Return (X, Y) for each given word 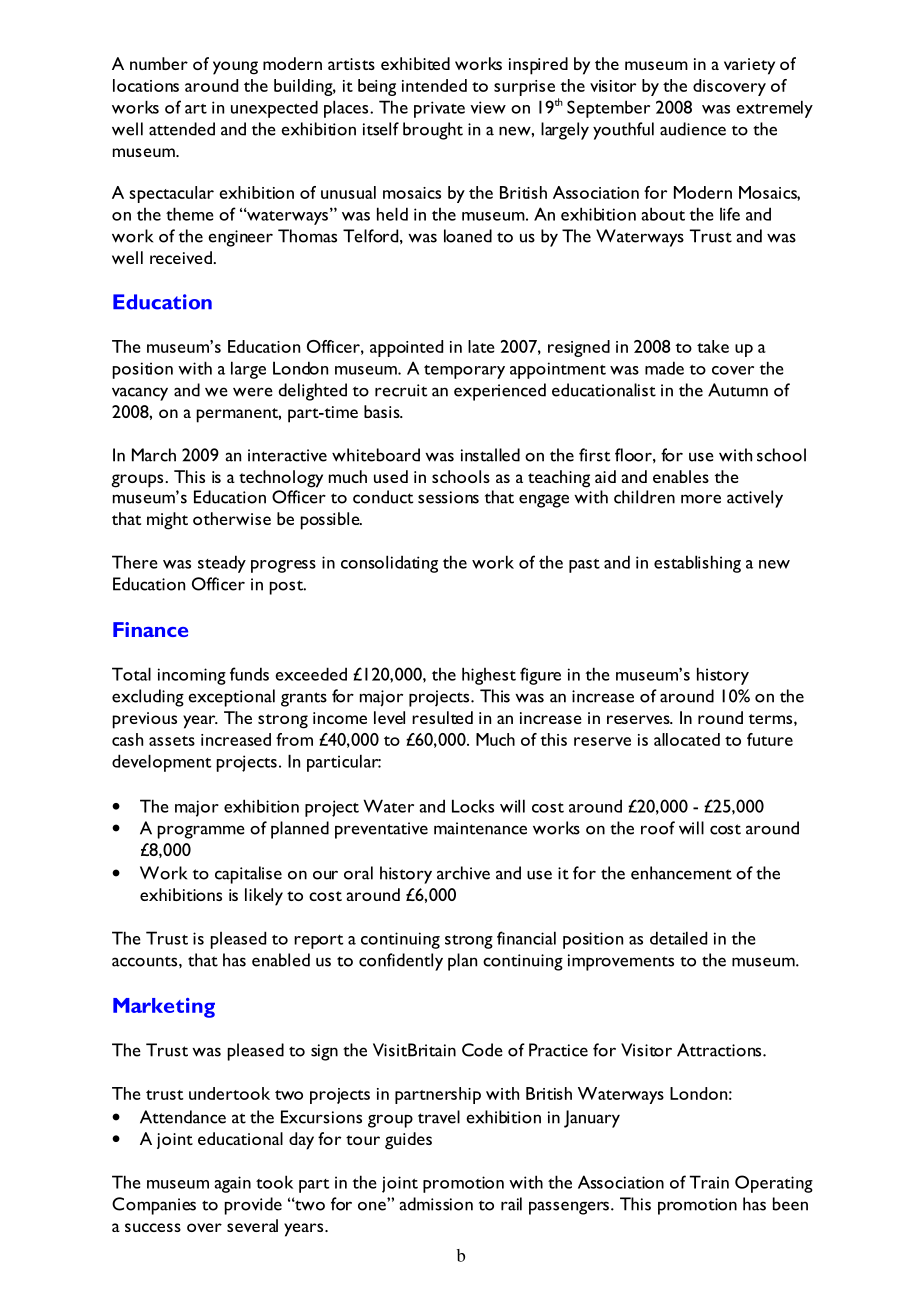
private (439, 109)
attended (182, 129)
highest (489, 676)
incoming (192, 676)
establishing (697, 564)
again (232, 1184)
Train (709, 1182)
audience (693, 129)
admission (436, 1204)
